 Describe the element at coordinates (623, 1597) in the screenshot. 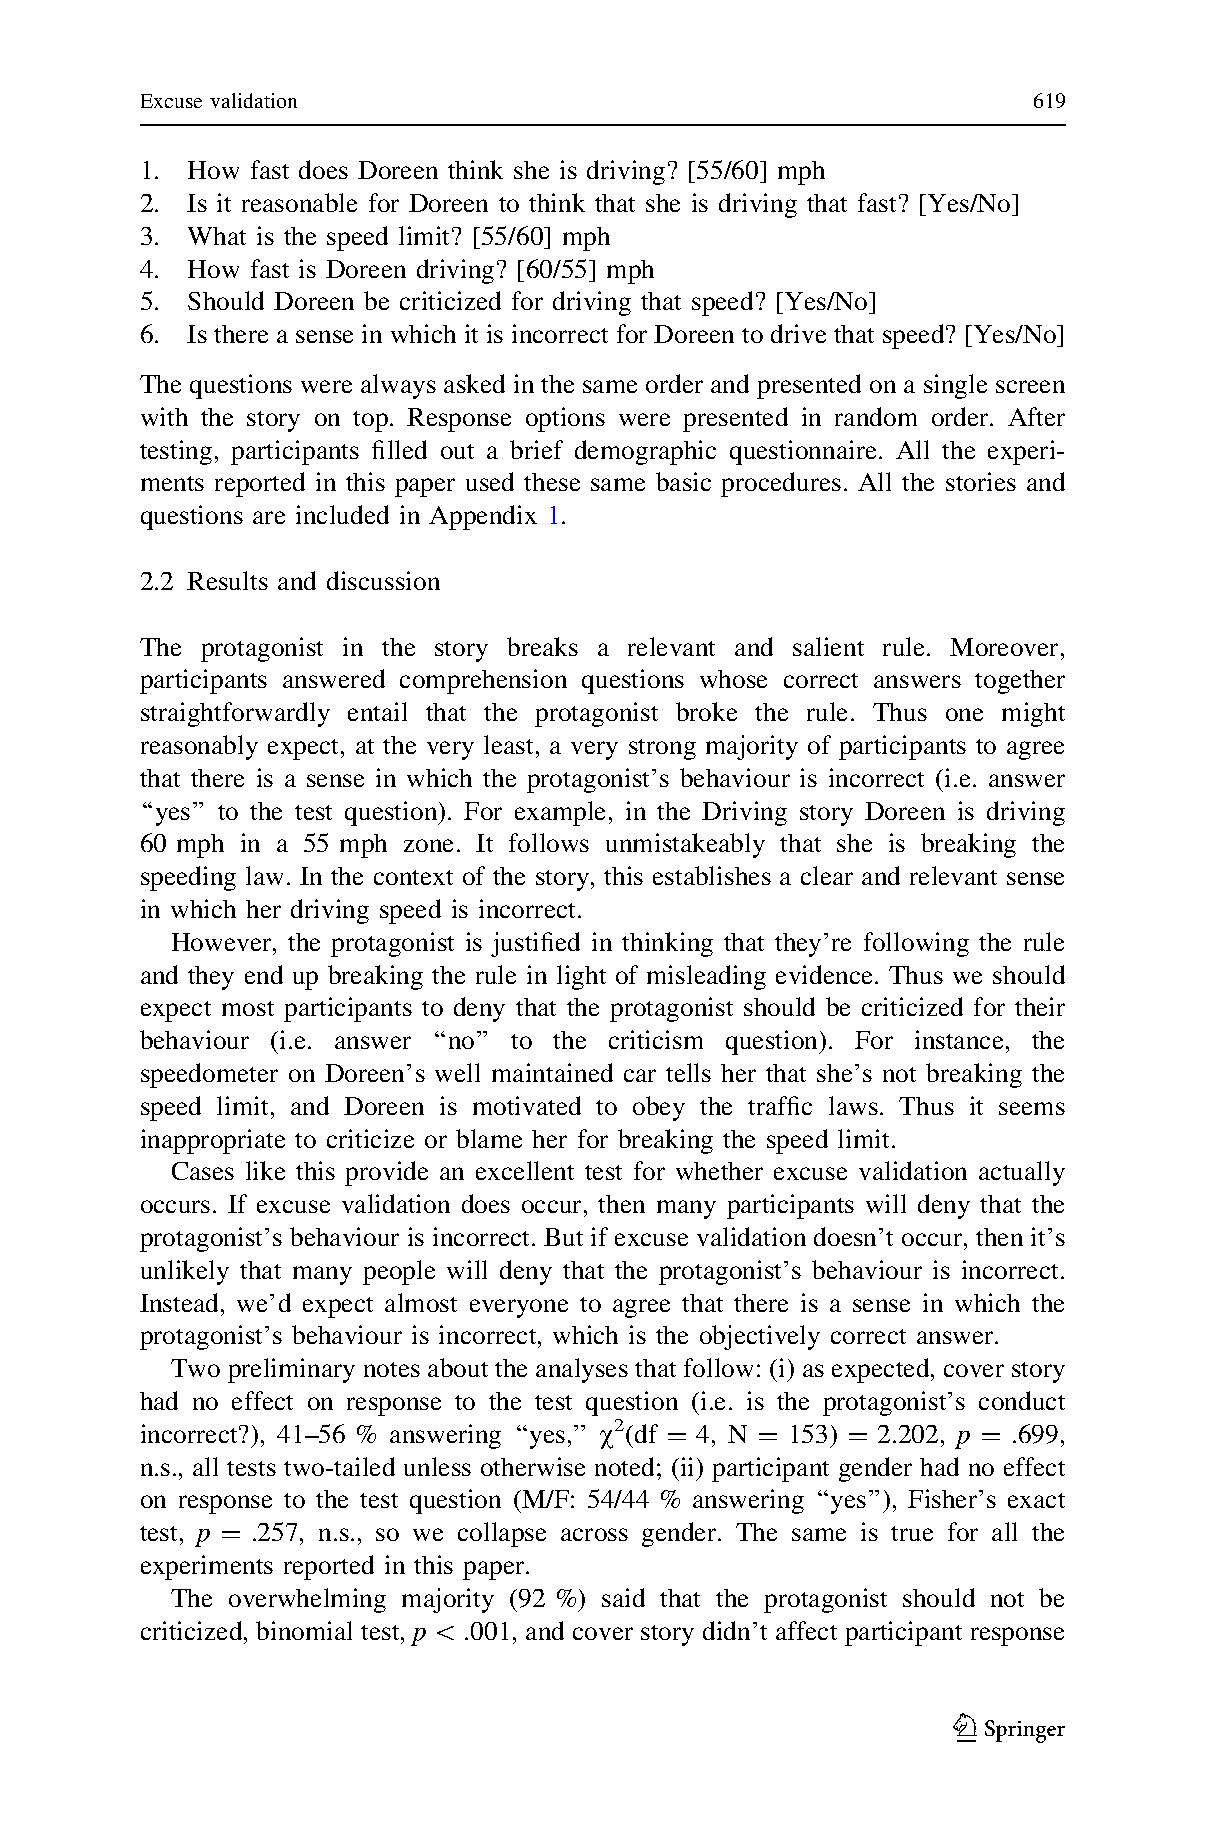

I see `said` at that location.
